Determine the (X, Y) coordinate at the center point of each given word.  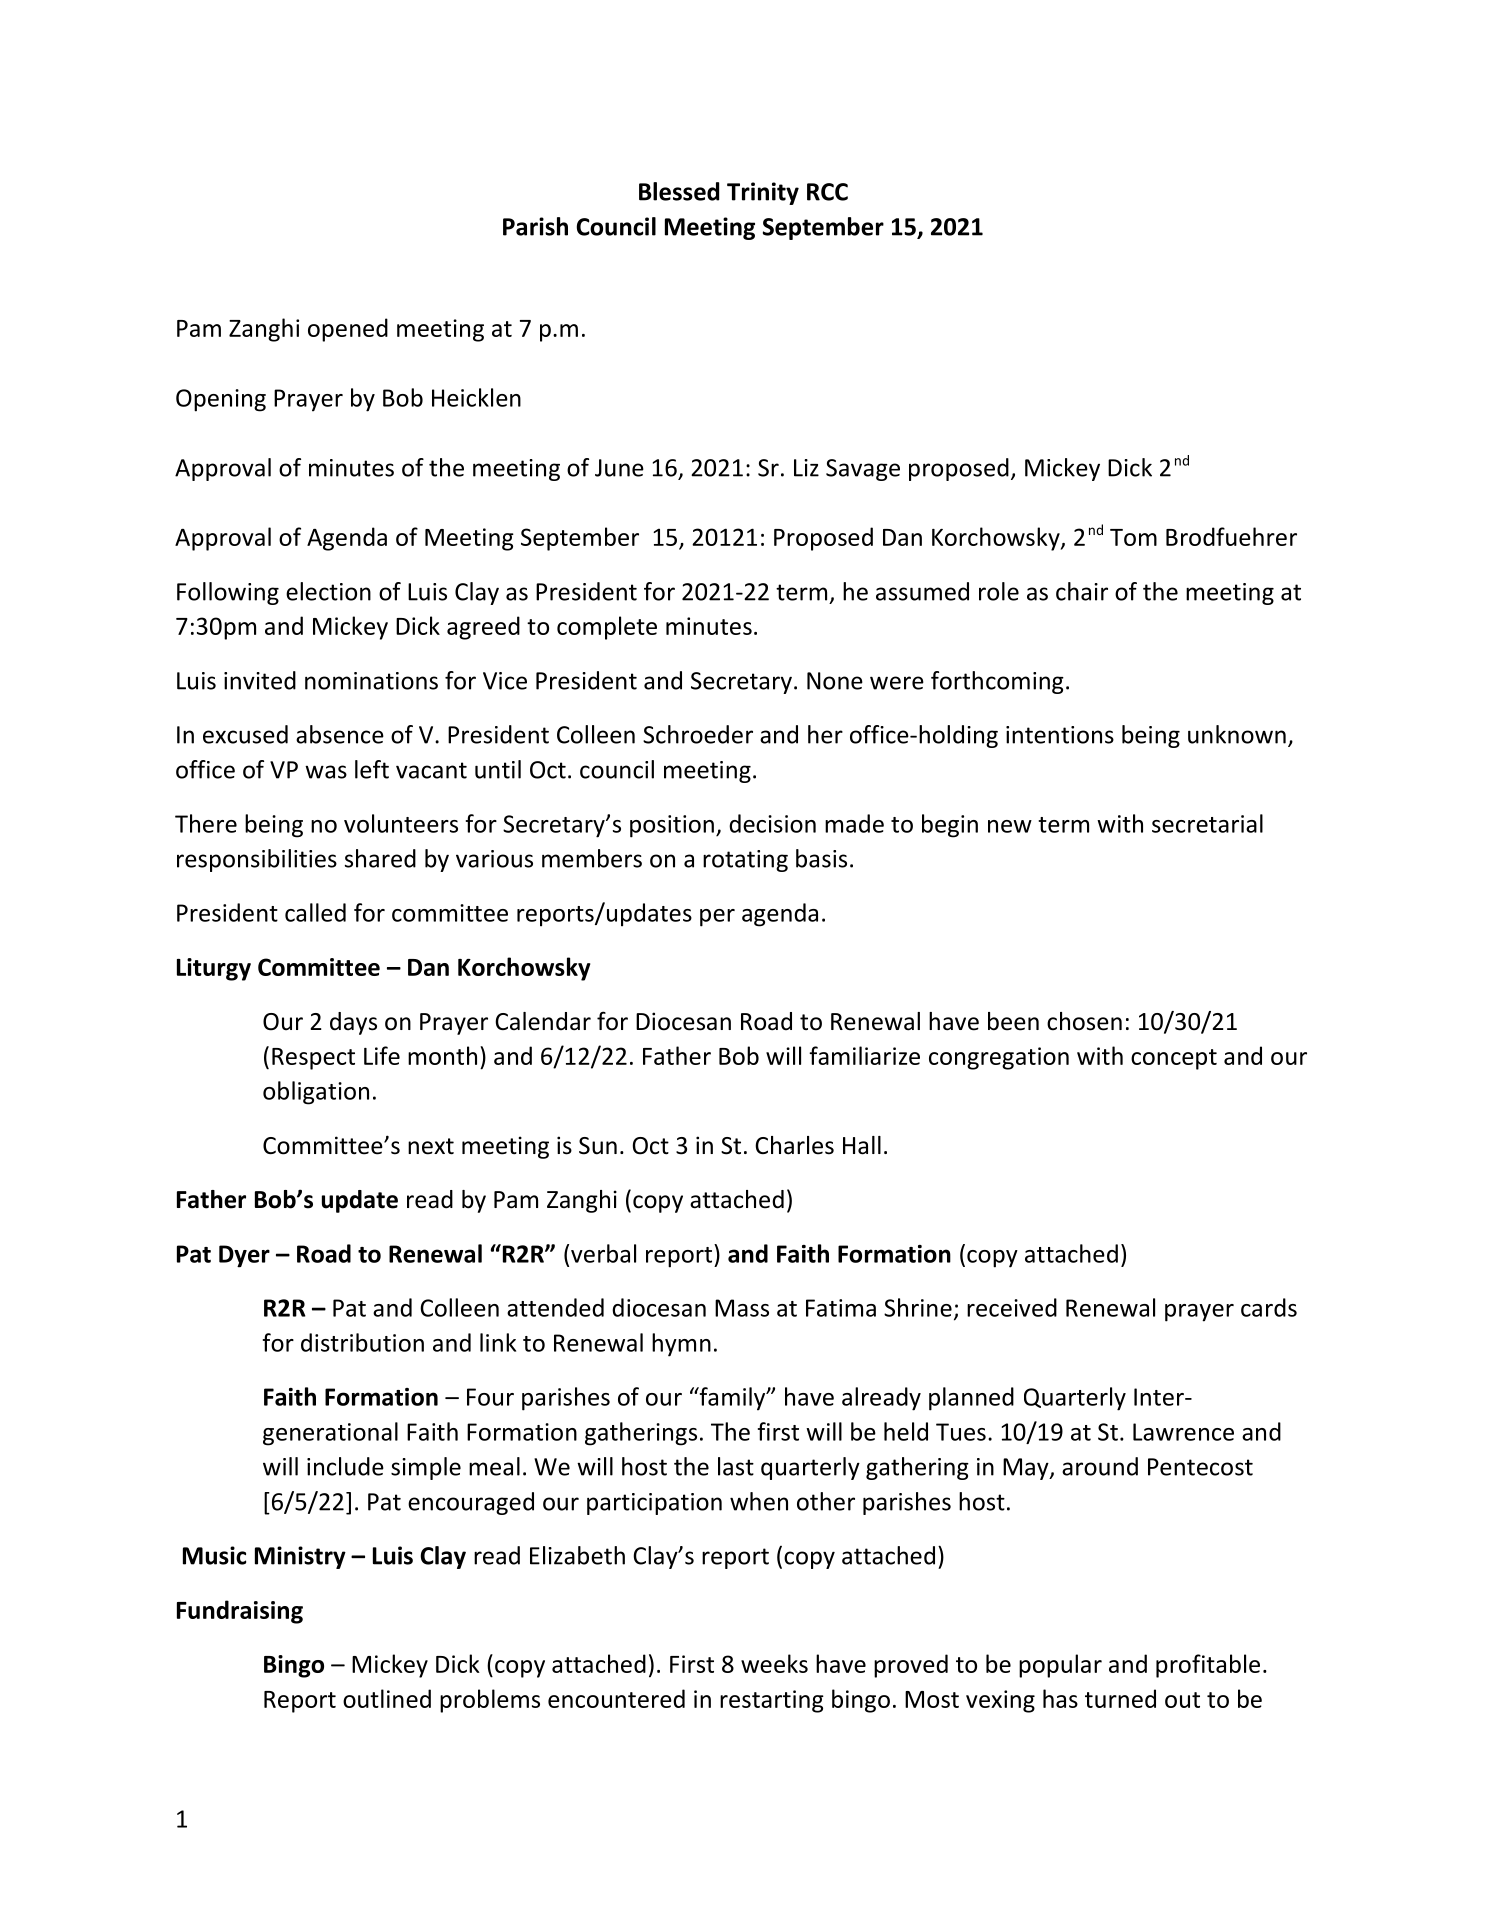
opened (348, 330)
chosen (1084, 1021)
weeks (774, 1663)
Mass (742, 1308)
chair (1082, 591)
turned (1120, 1698)
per (717, 918)
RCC (827, 192)
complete (607, 628)
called (315, 912)
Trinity (763, 193)
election (328, 591)
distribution (362, 1342)
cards (1269, 1307)
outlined (387, 1698)
